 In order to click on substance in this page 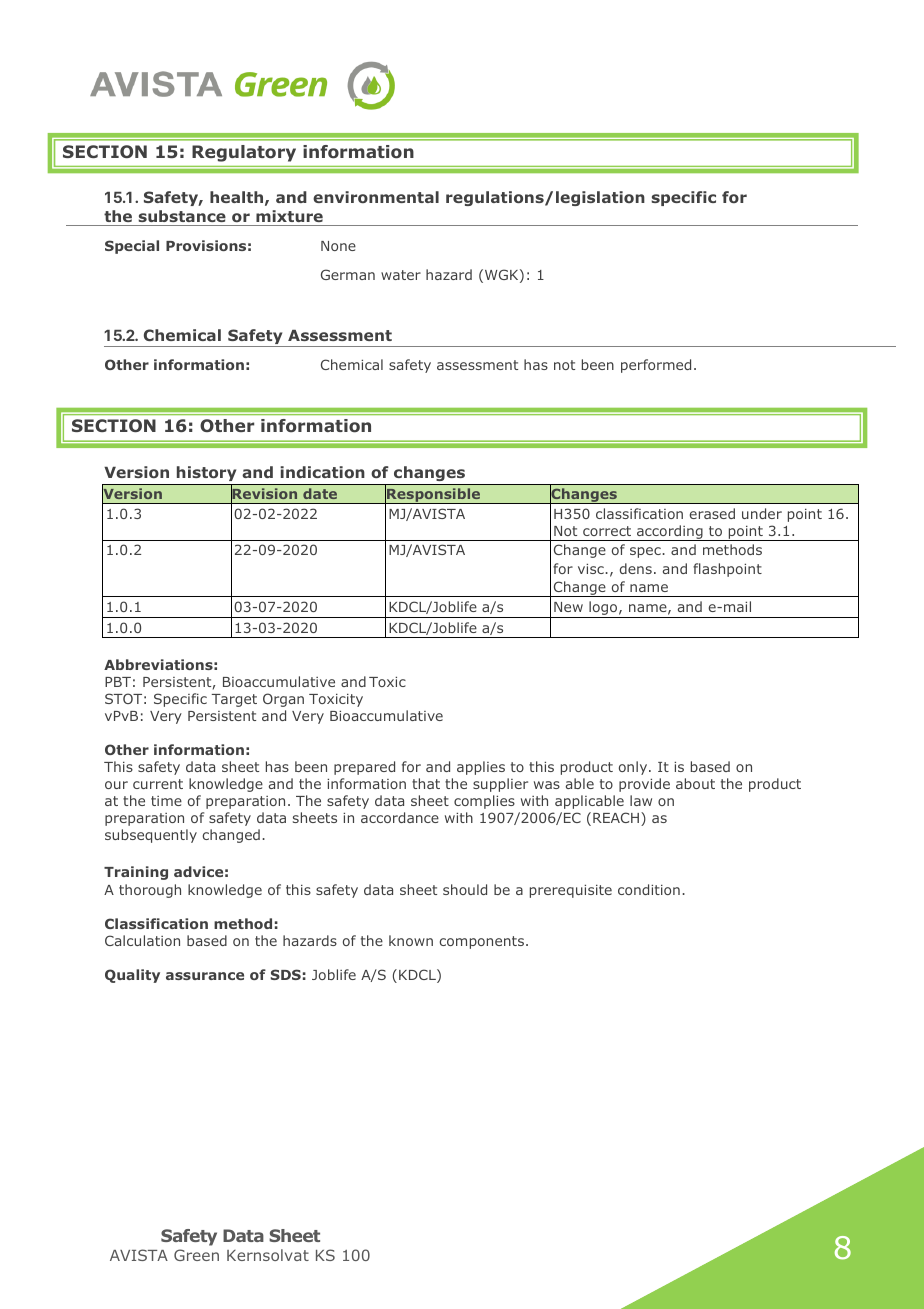, I will do `click(182, 216)`.
